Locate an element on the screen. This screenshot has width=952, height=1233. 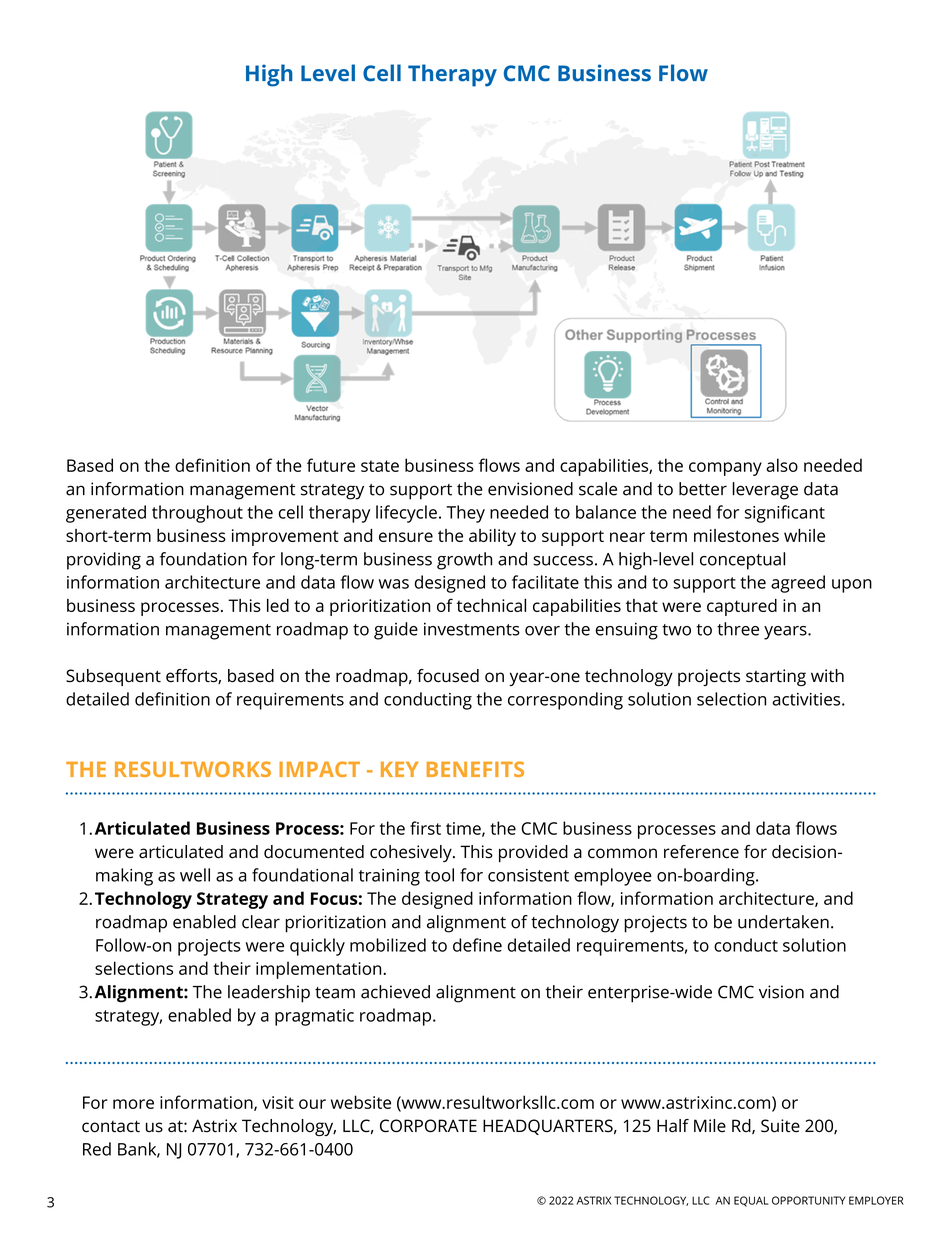
They is located at coordinates (465, 514).
